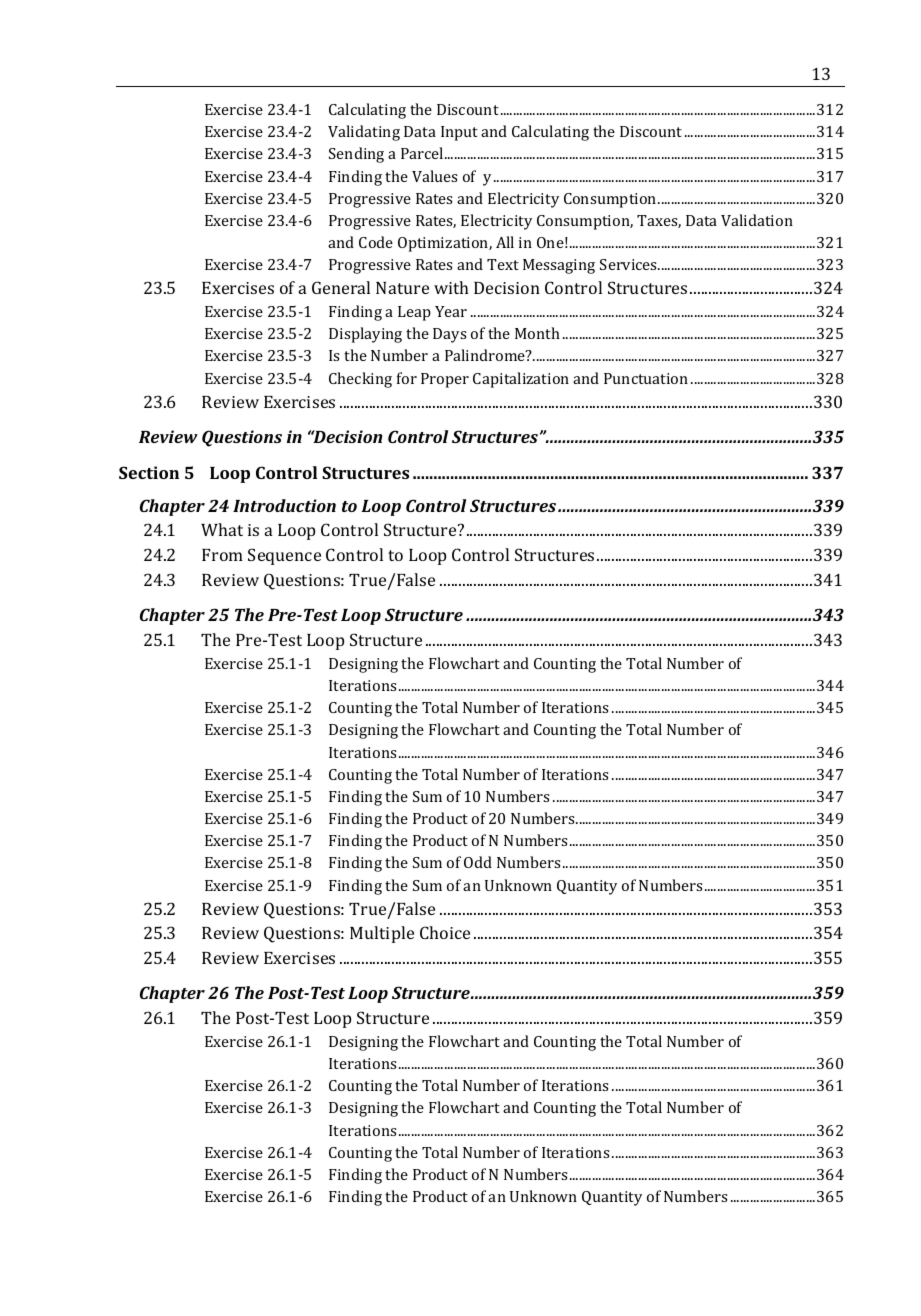  Describe the element at coordinates (521, 380) in the image. I see `Capitalization` at that location.
